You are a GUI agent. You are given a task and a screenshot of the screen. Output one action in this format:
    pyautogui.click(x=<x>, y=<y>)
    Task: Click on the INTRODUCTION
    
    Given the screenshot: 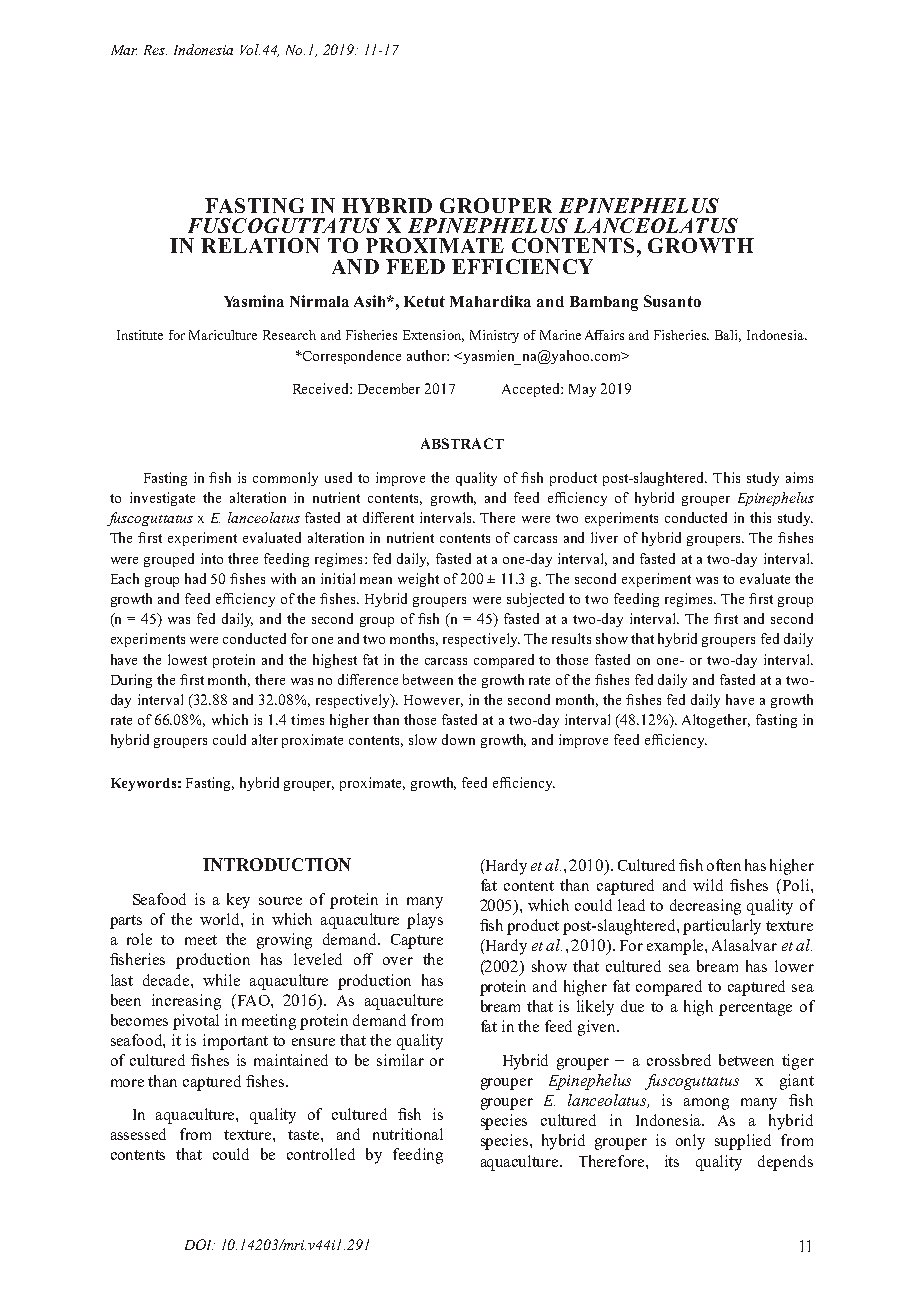 What is the action you would take?
    pyautogui.click(x=277, y=864)
